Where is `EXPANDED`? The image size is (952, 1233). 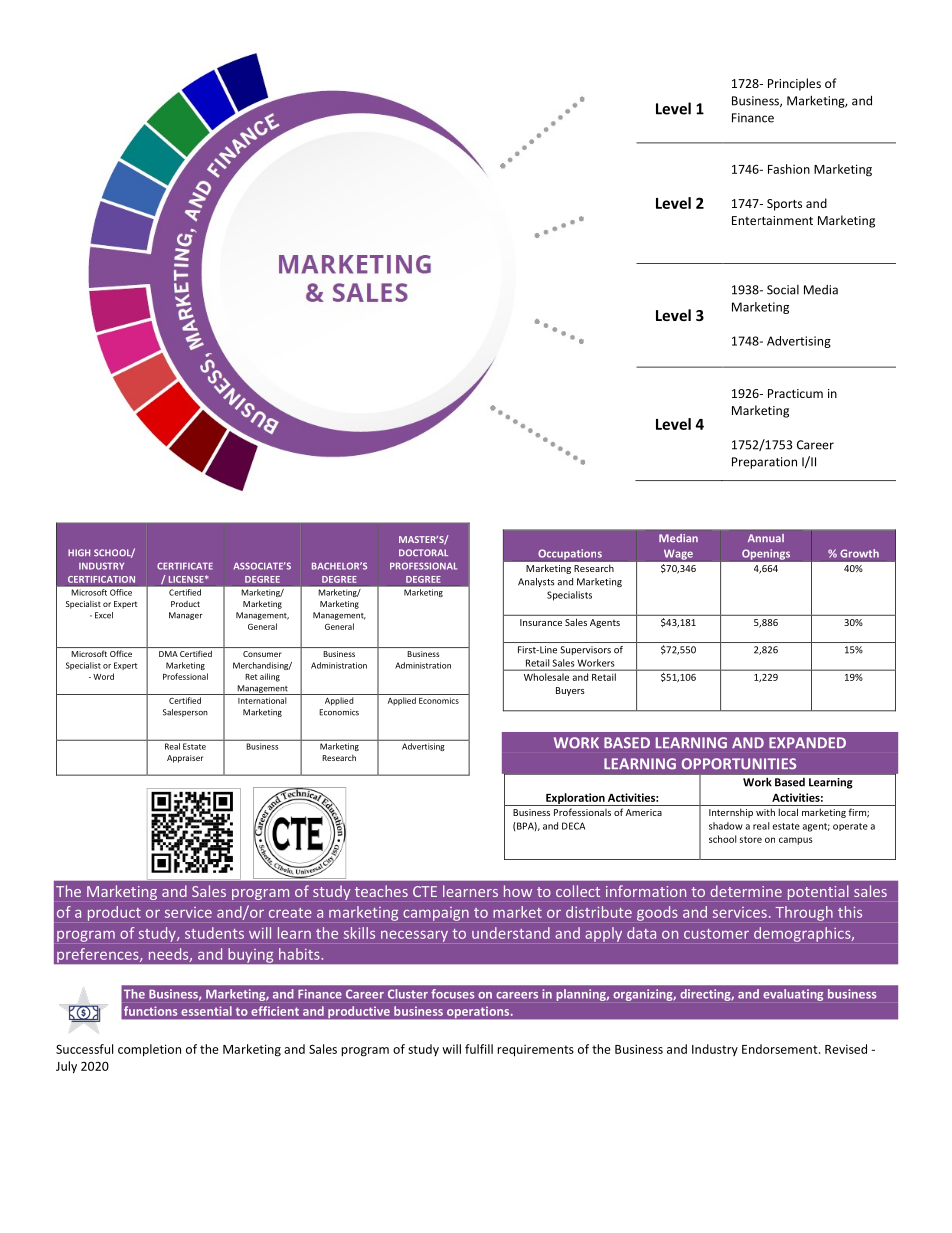 EXPANDED is located at coordinates (807, 742).
